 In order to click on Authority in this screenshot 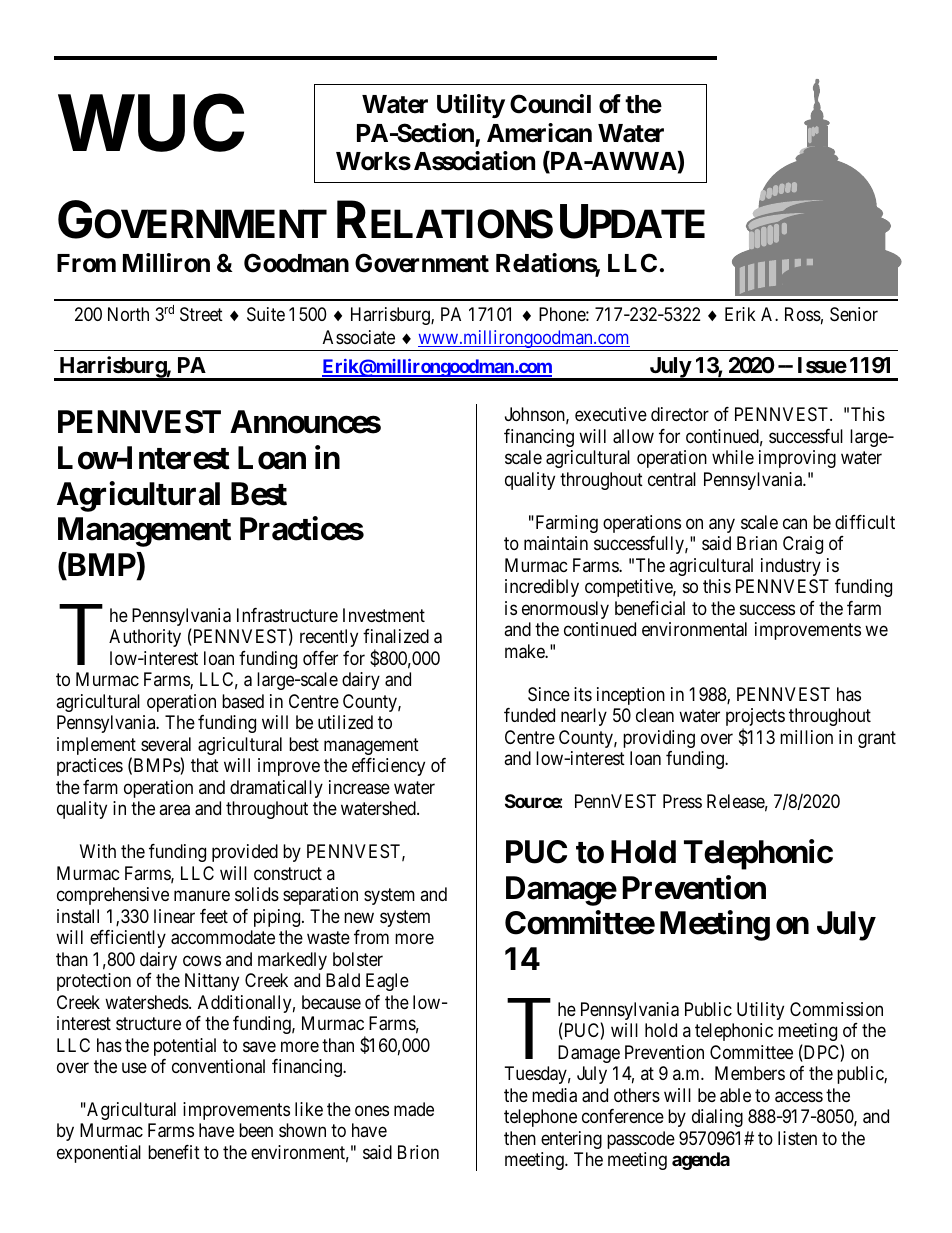, I will do `click(145, 638)`.
